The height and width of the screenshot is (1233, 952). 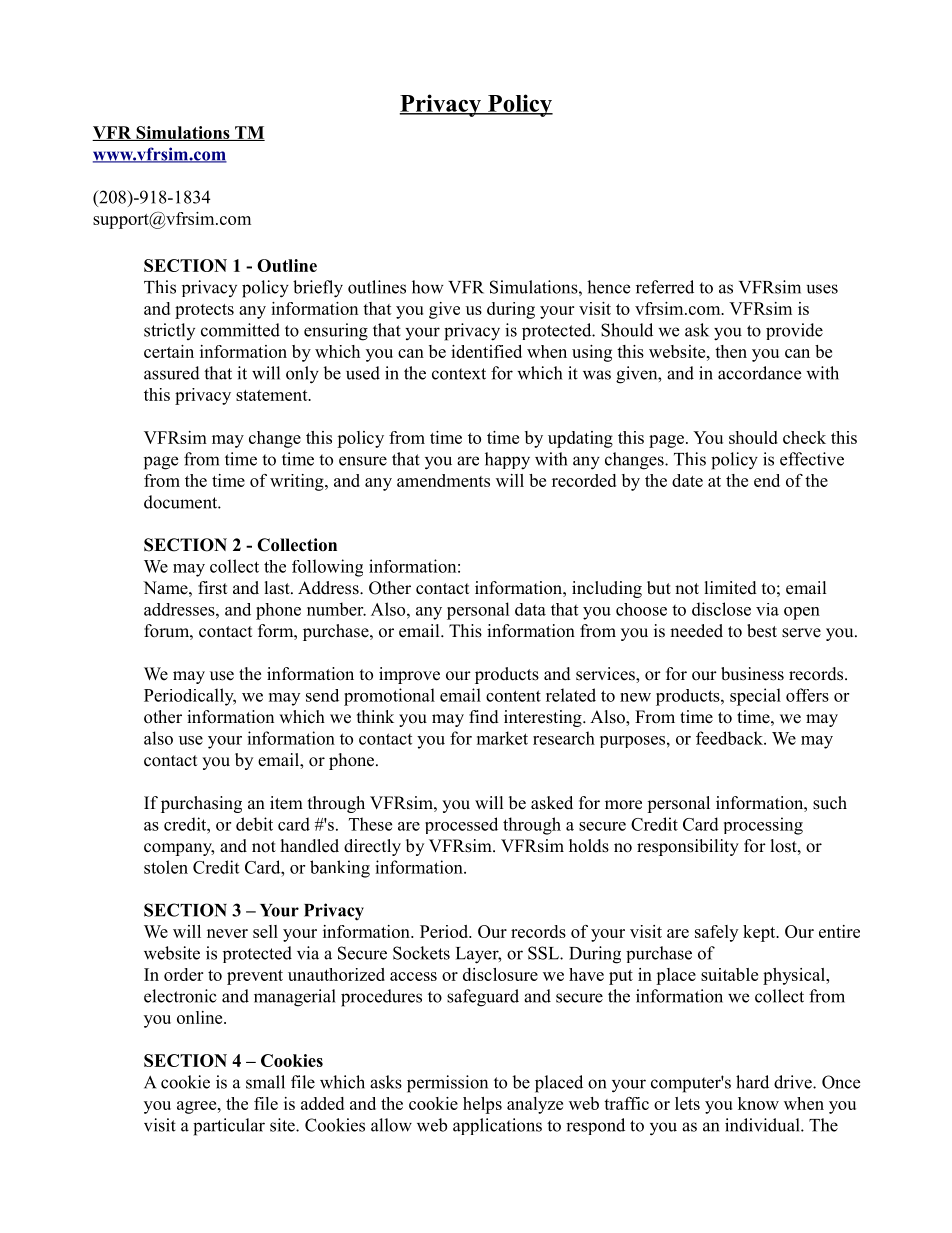 What do you see at coordinates (240, 330) in the screenshot?
I see `committed` at bounding box center [240, 330].
